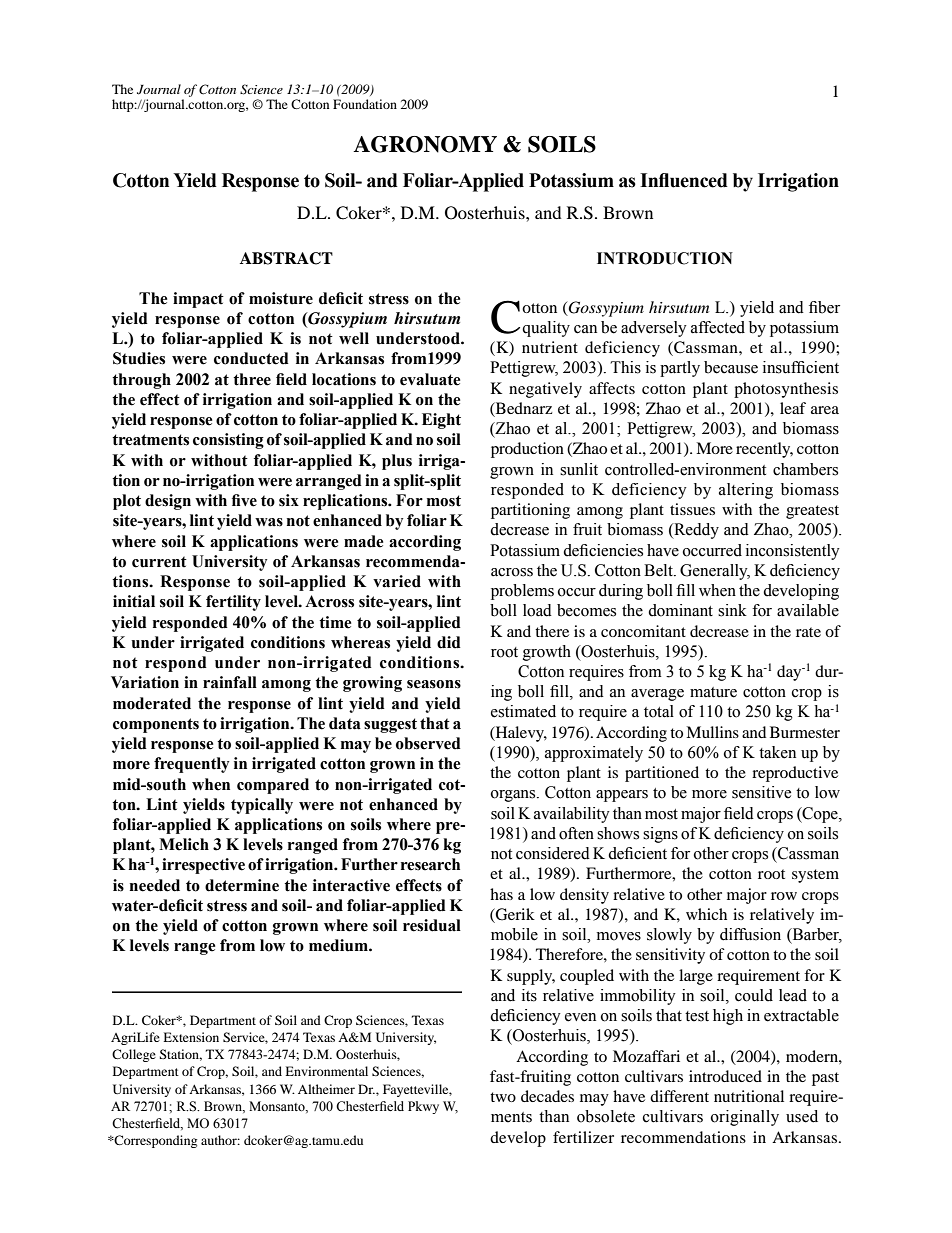 The height and width of the screenshot is (1233, 952). What do you see at coordinates (286, 258) in the screenshot?
I see `ABSTRACT` at bounding box center [286, 258].
